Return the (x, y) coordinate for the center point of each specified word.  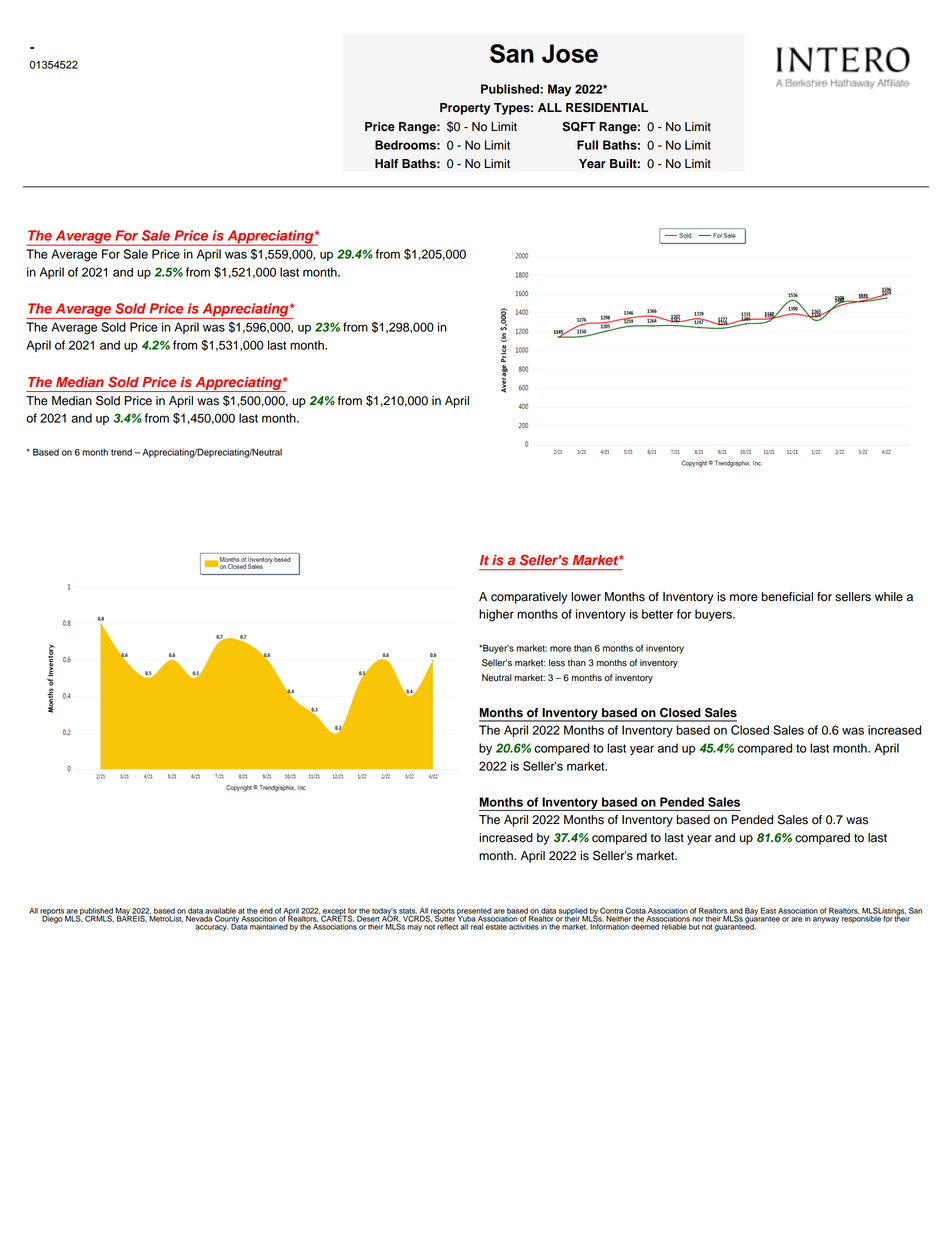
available (220, 912)
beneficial (787, 597)
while (889, 597)
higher (496, 615)
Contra (611, 910)
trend (121, 452)
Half (386, 164)
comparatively (529, 598)
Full (587, 145)
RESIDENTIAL (607, 107)
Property (465, 109)
